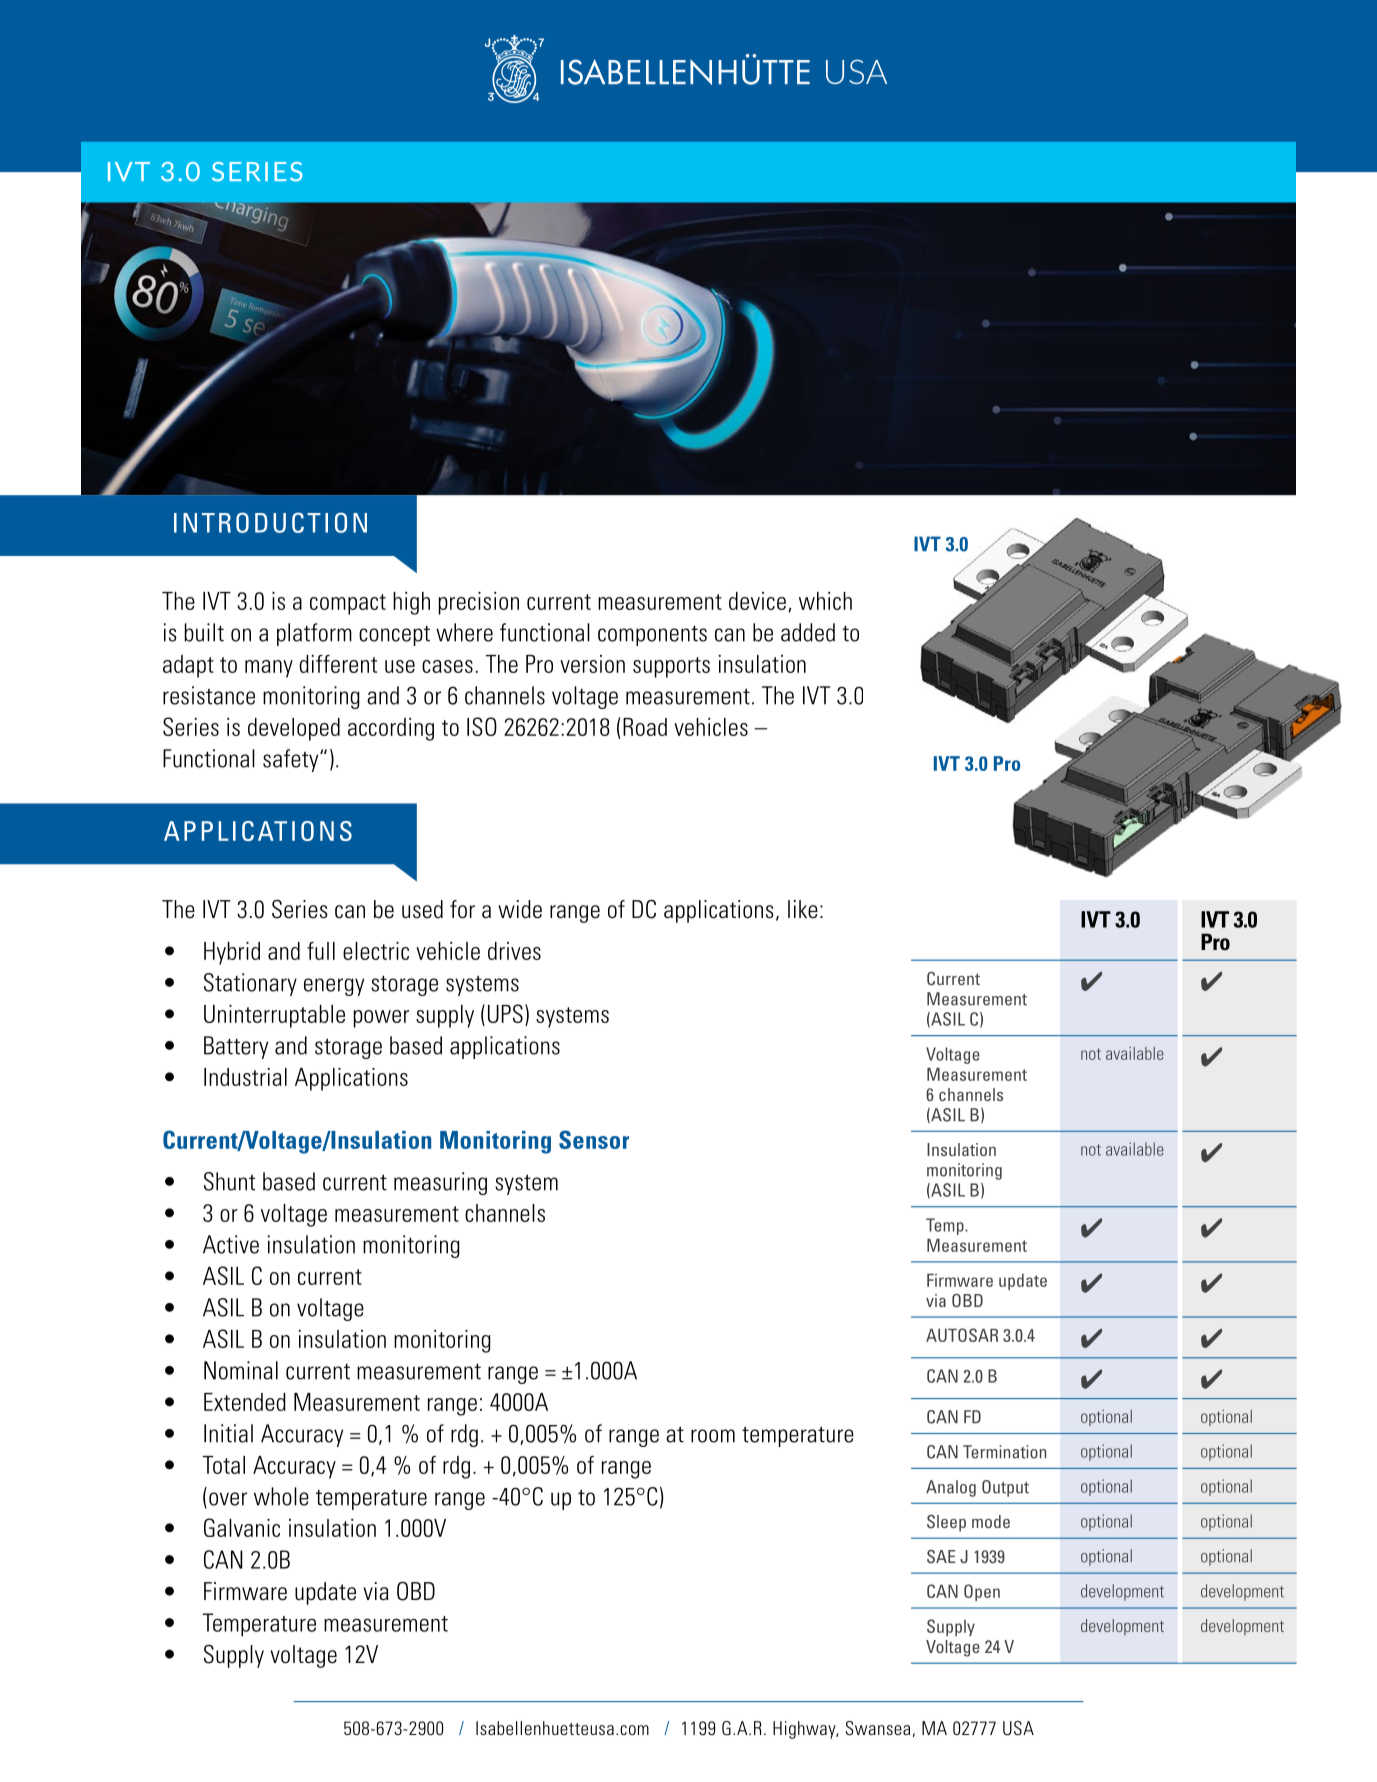 This image has height=1782, width=1377. Describe the element at coordinates (270, 522) in the image. I see `INTRODUCTION` at that location.
